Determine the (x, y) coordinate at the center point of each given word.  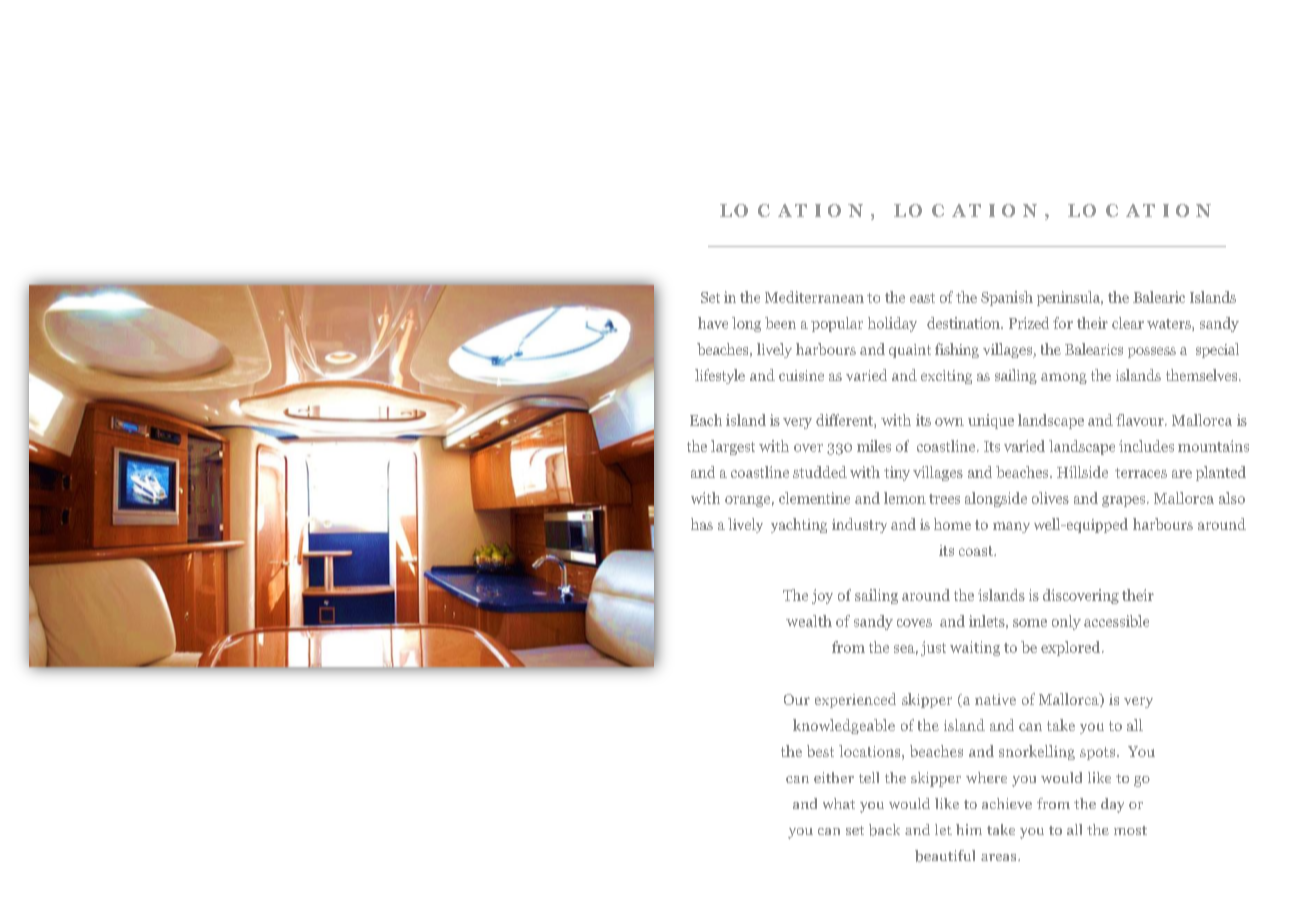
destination (964, 323)
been (780, 323)
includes (1146, 446)
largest (733, 447)
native (995, 699)
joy (822, 596)
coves (914, 623)
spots (1099, 753)
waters (1170, 325)
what (839, 803)
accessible (1116, 621)
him (969, 829)
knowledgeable (844, 726)
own (949, 422)
